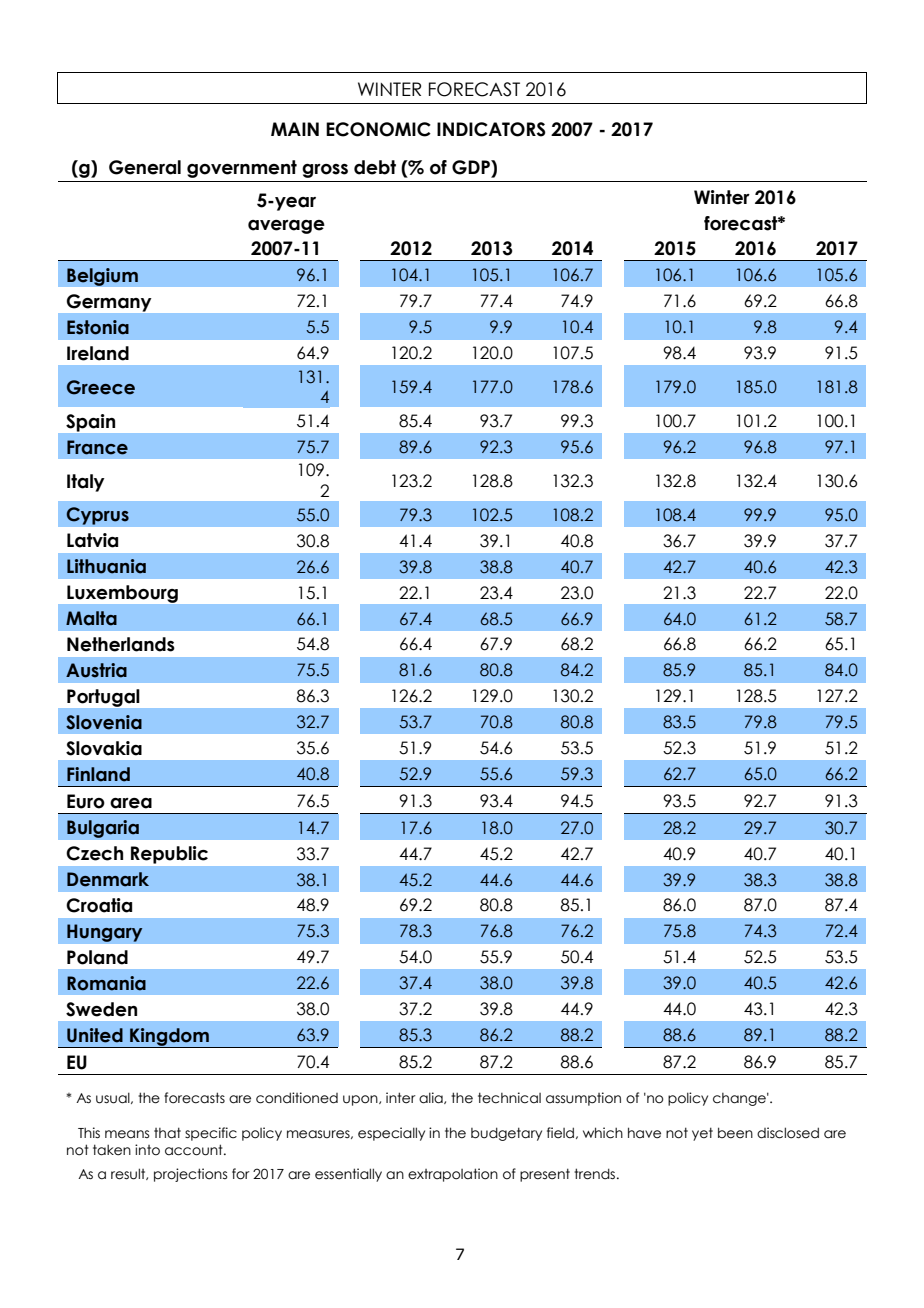  I want to click on extrapolation, so click(453, 1175).
